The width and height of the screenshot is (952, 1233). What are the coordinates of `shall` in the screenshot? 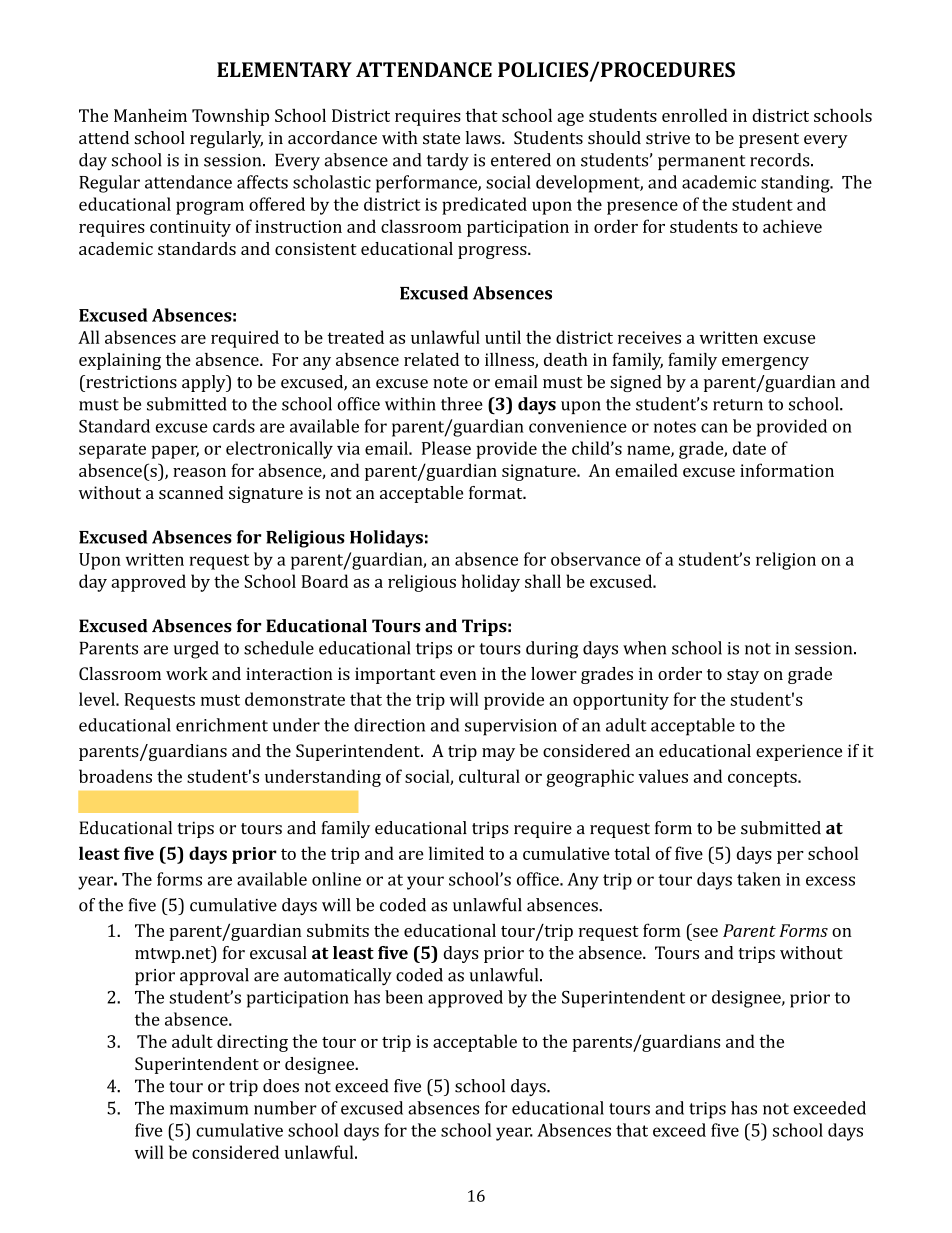 It's located at (543, 581).
